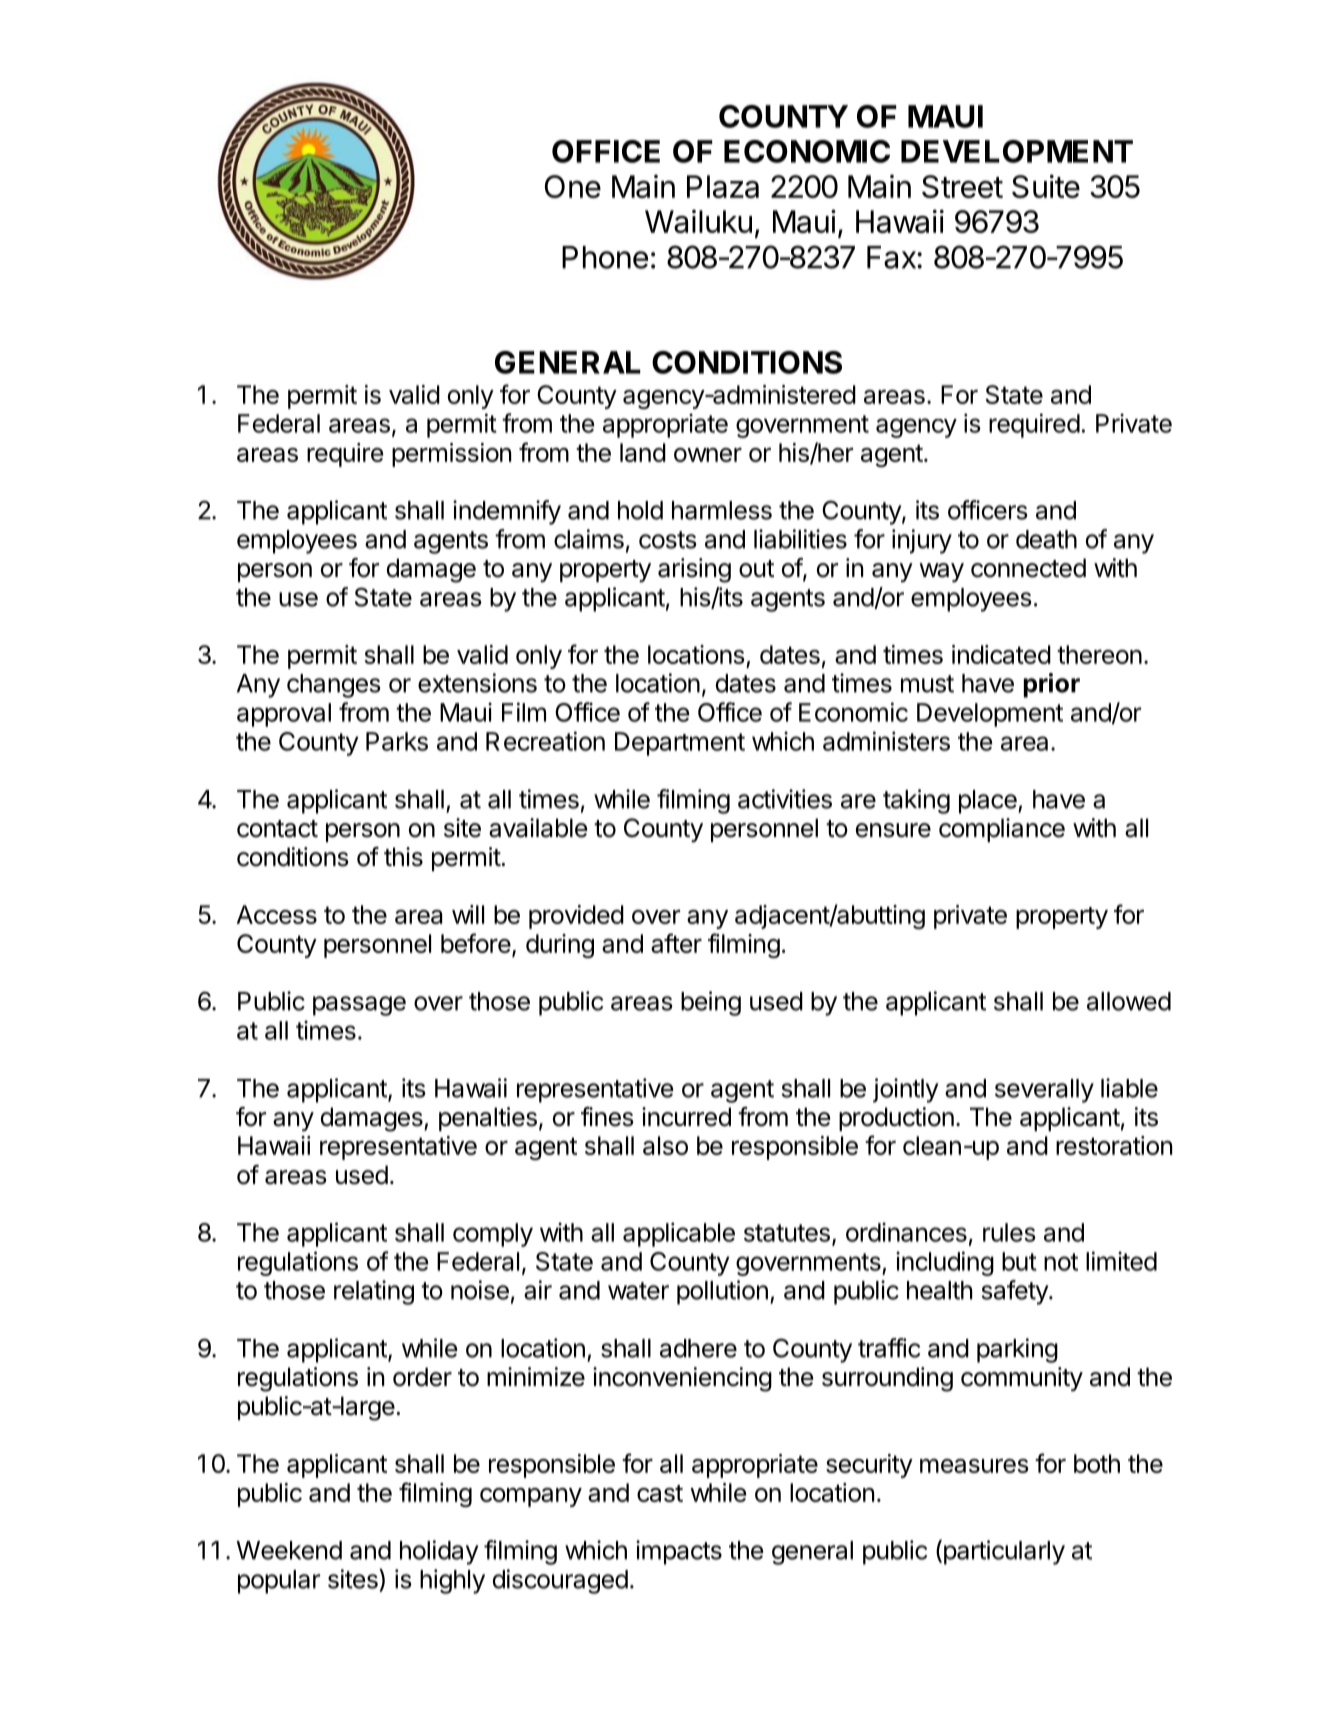 This document has width=1337, height=1730. What do you see at coordinates (1001, 654) in the document?
I see `indicated` at bounding box center [1001, 654].
